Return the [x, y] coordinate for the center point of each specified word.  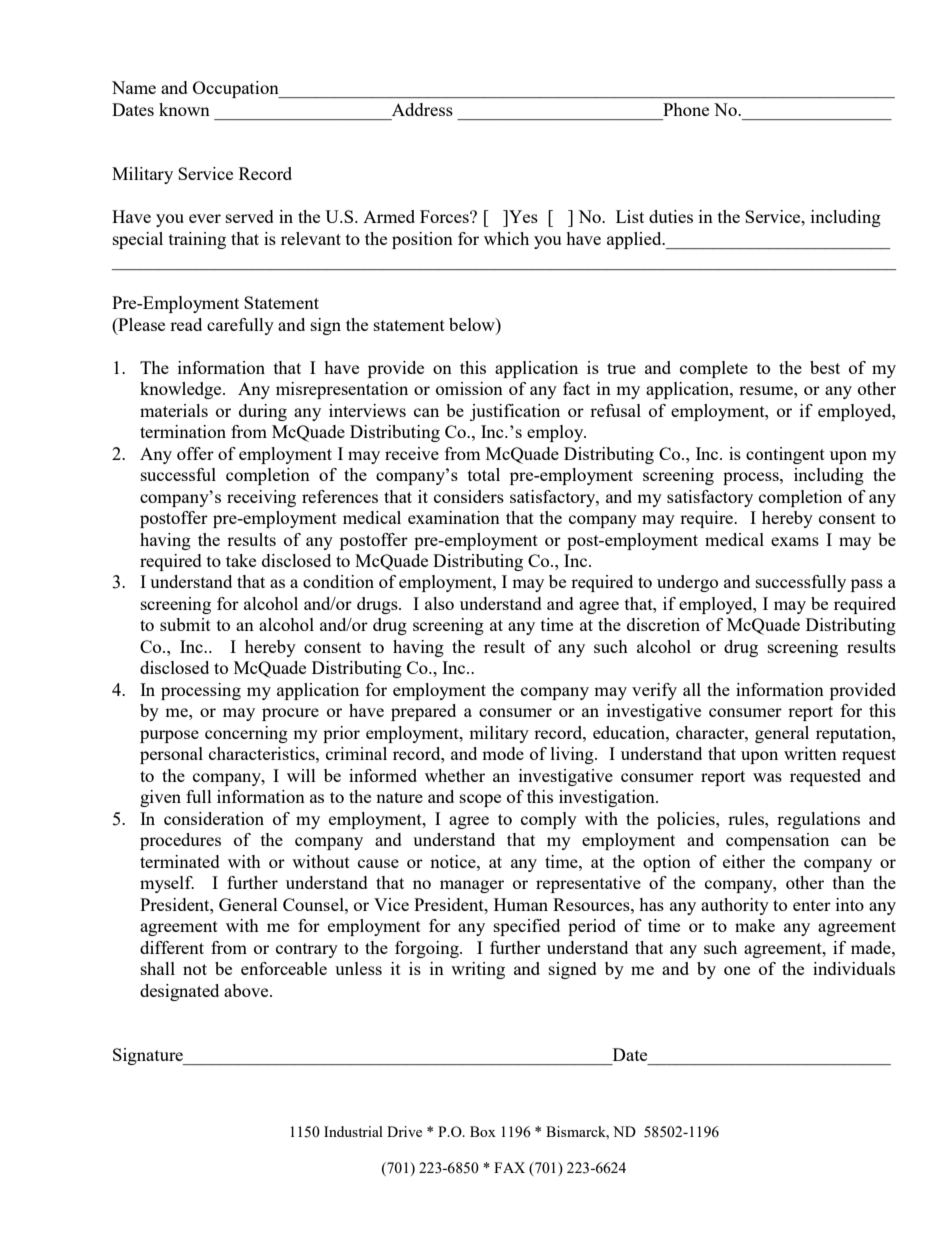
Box [483, 1131]
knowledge [182, 390]
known [184, 109]
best [825, 367]
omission [469, 388]
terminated [180, 861]
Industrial [353, 1131]
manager [472, 886]
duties [671, 216]
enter [812, 905]
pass [867, 585]
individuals [854, 968]
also [439, 603]
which [506, 238]
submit [185, 624]
